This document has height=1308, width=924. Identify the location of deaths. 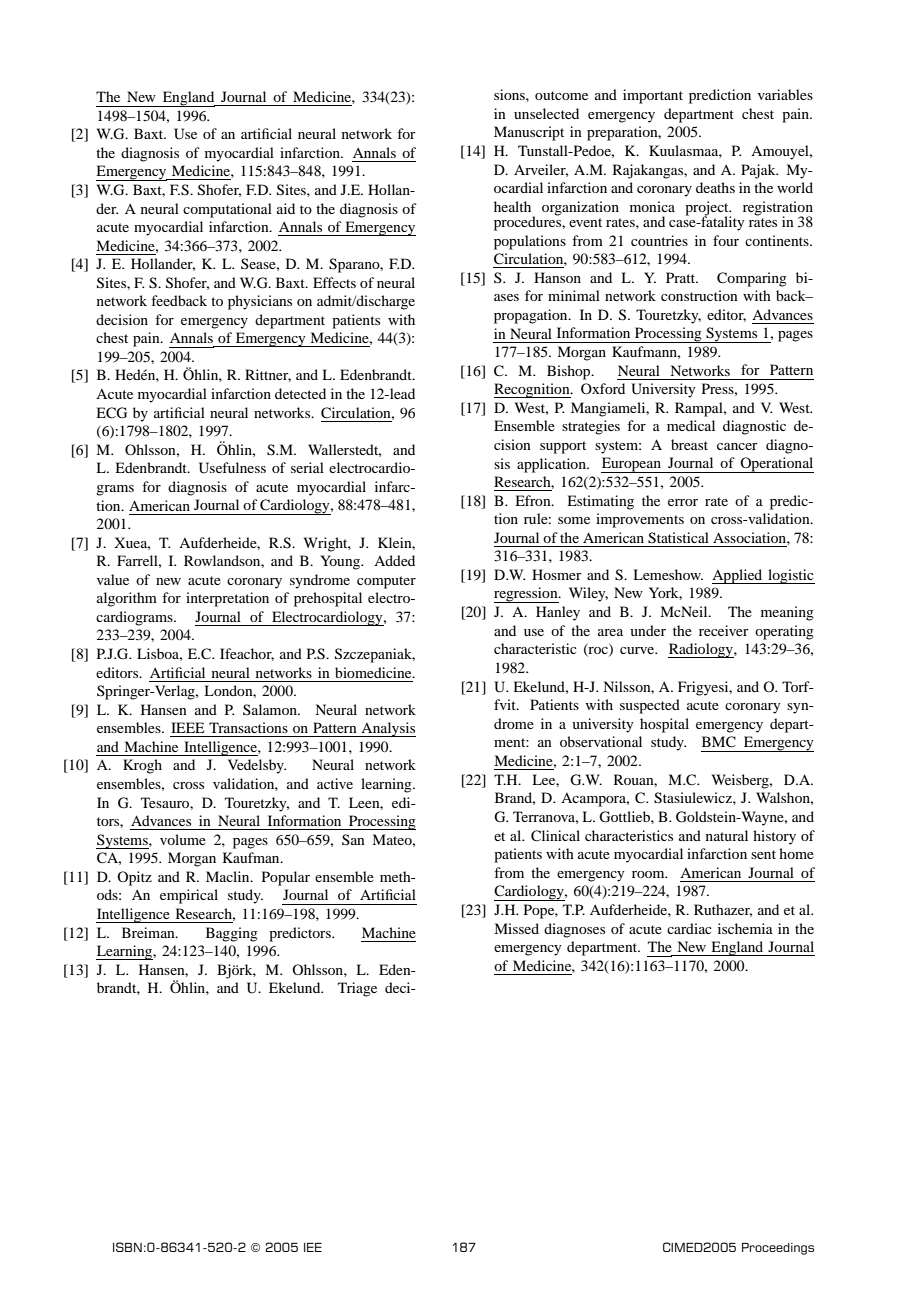
(715, 187).
